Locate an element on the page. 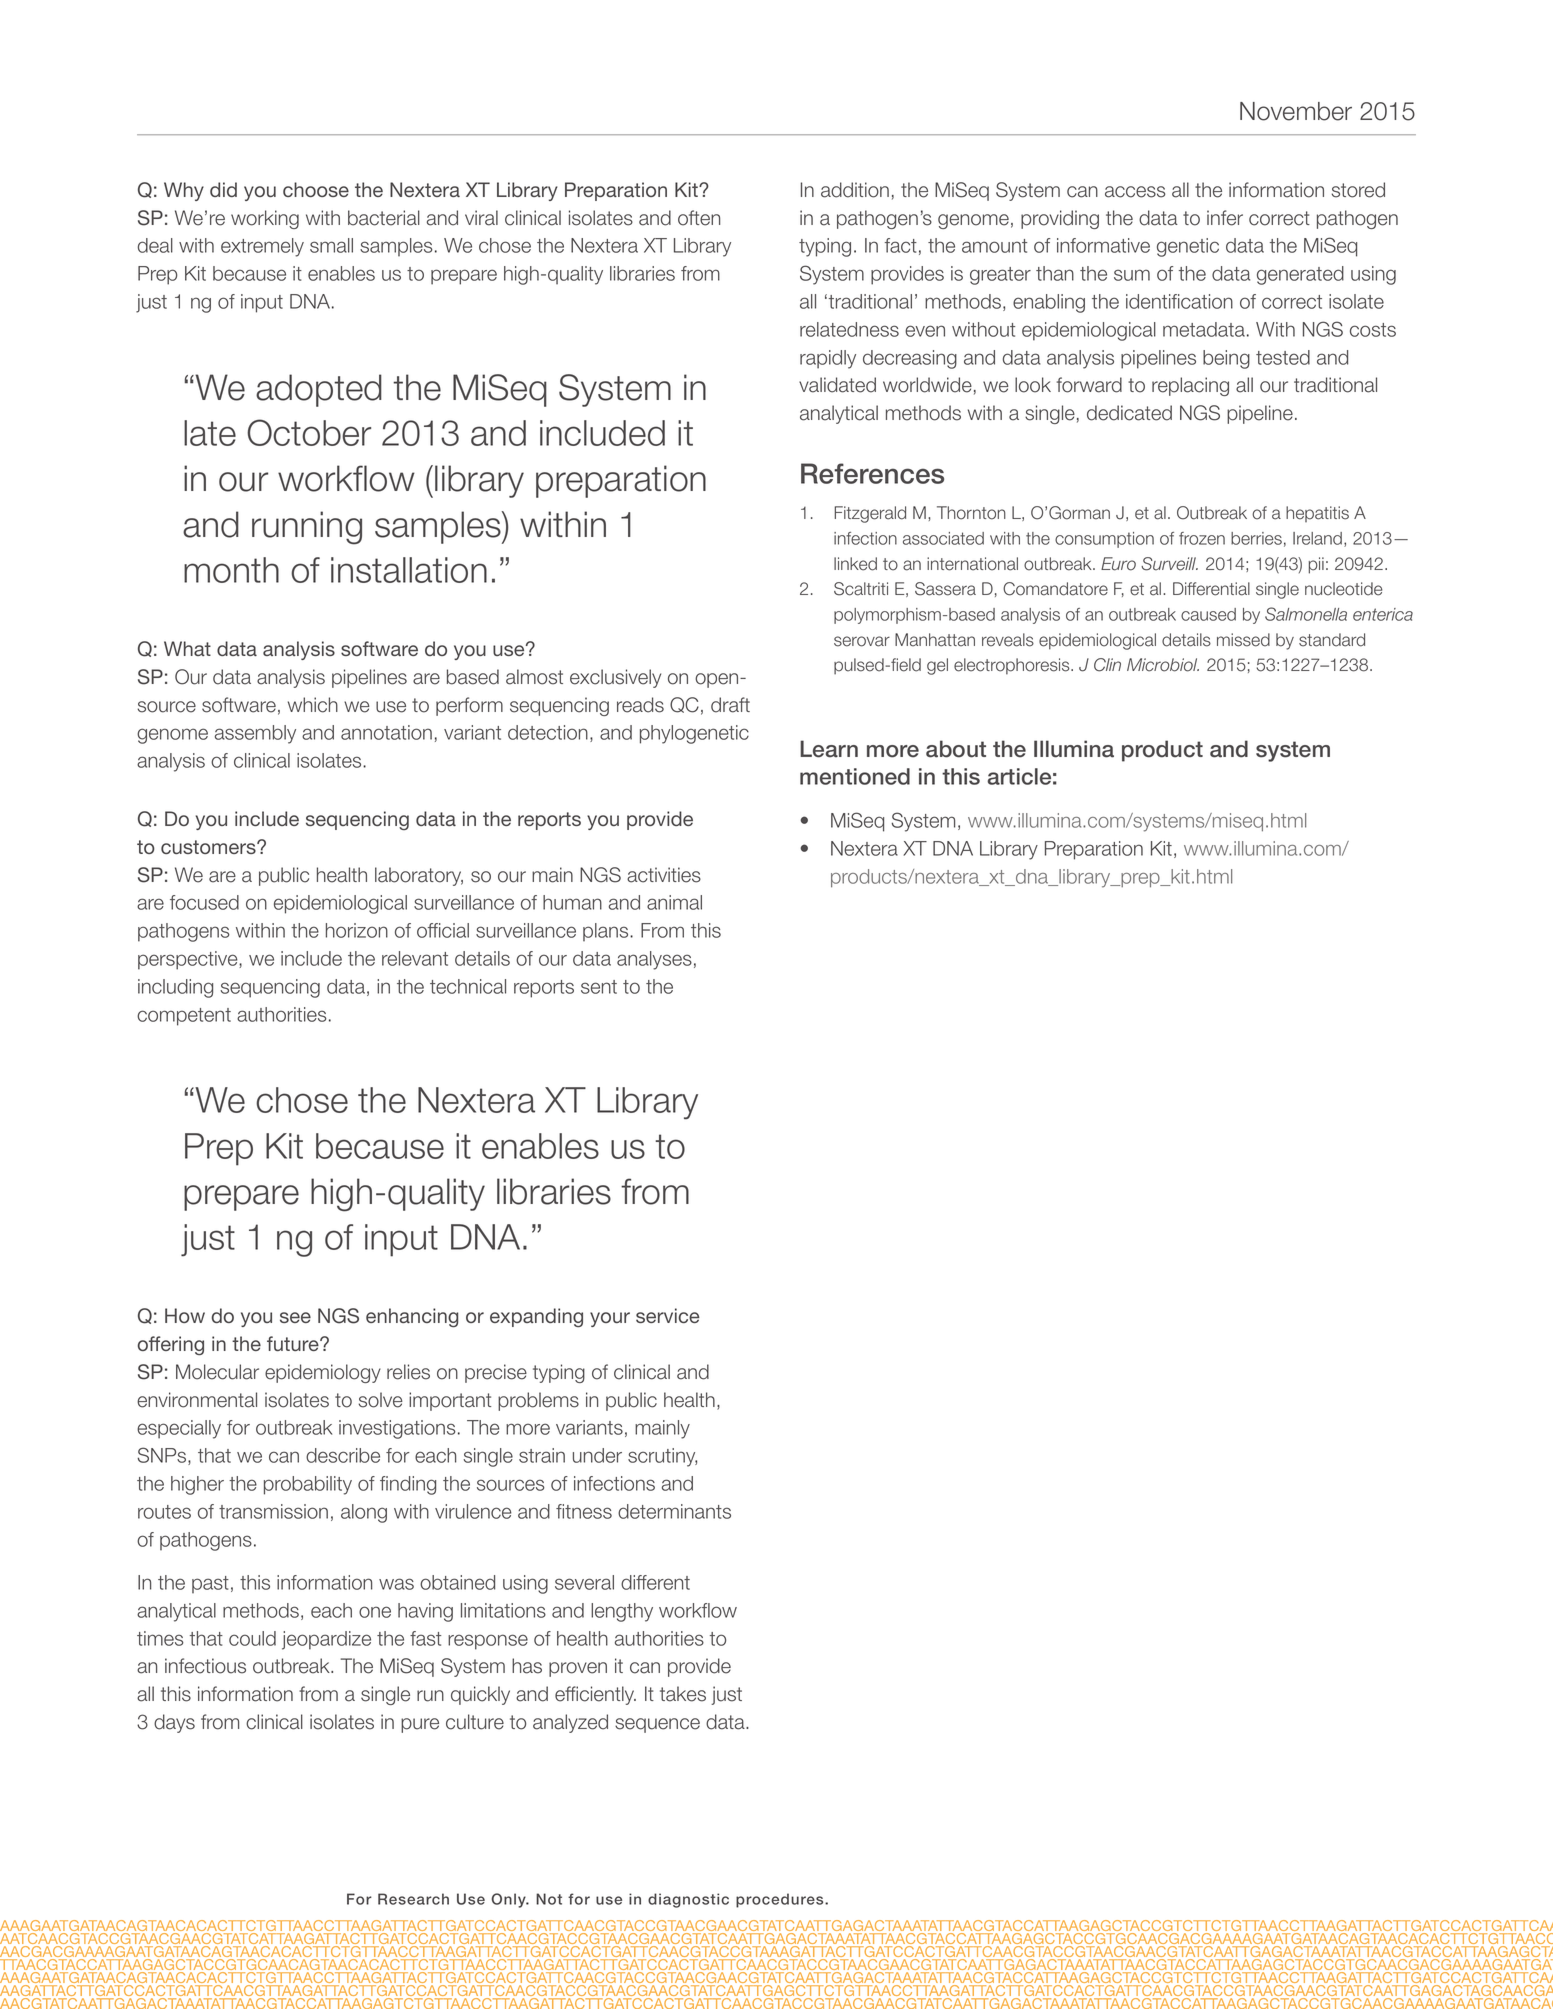  draft is located at coordinates (730, 705).
